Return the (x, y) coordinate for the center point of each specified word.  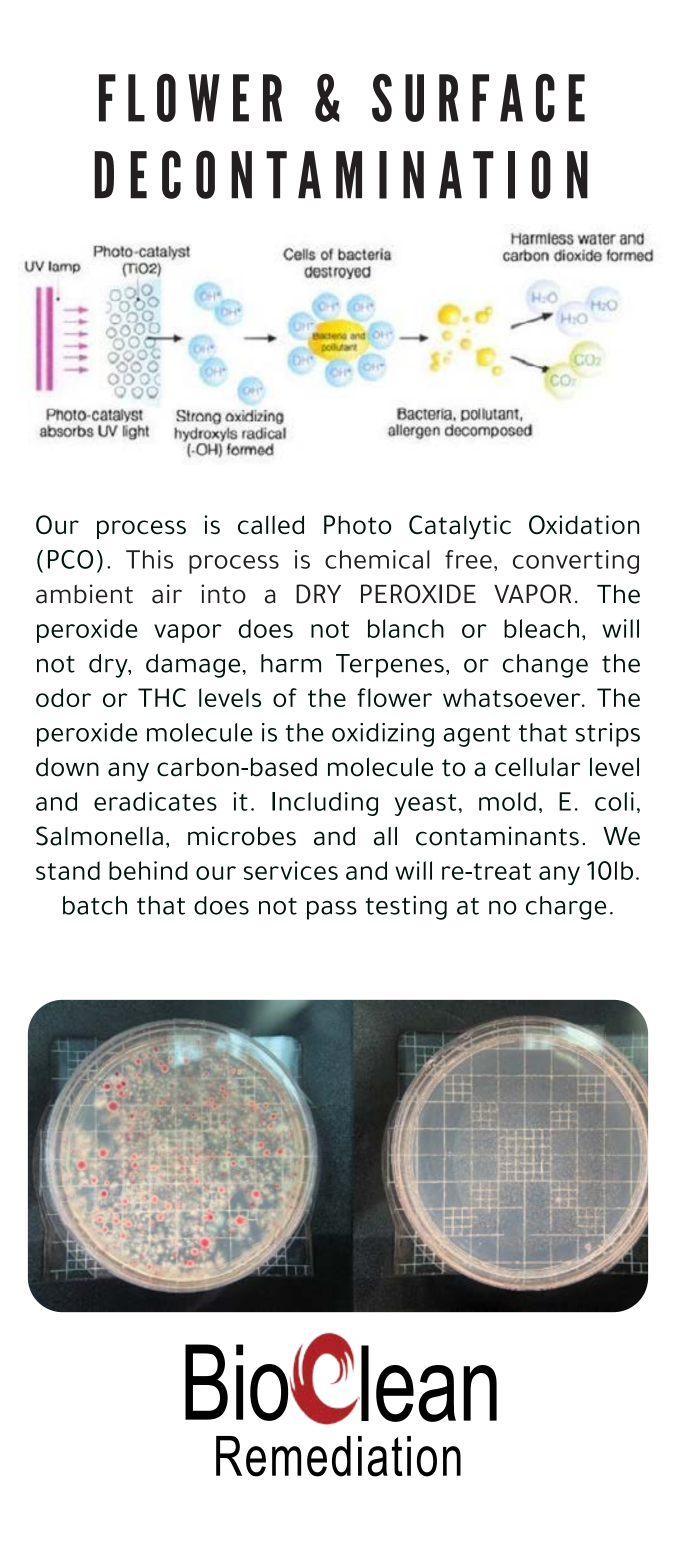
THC (162, 697)
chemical (377, 559)
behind (148, 870)
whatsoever (513, 697)
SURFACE (478, 98)
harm (291, 663)
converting (576, 562)
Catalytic (460, 527)
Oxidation (584, 525)
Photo (358, 525)
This (149, 559)
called (271, 525)
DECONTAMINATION (341, 174)
